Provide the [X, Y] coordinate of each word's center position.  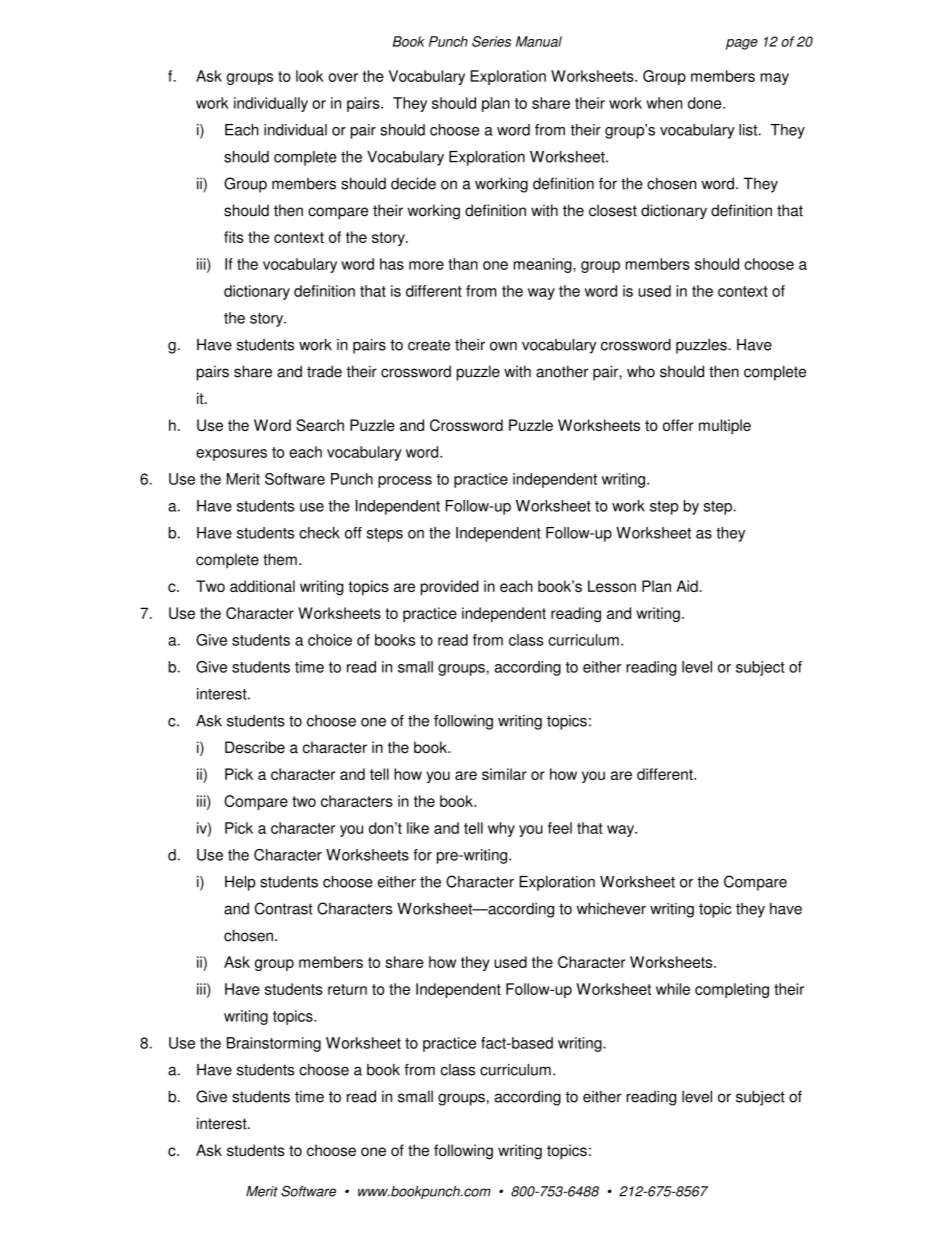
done [706, 103]
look [310, 76]
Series [491, 41]
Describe [255, 747]
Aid [687, 586]
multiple [725, 426]
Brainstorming [274, 1044]
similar [504, 774]
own [503, 346]
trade [324, 371]
